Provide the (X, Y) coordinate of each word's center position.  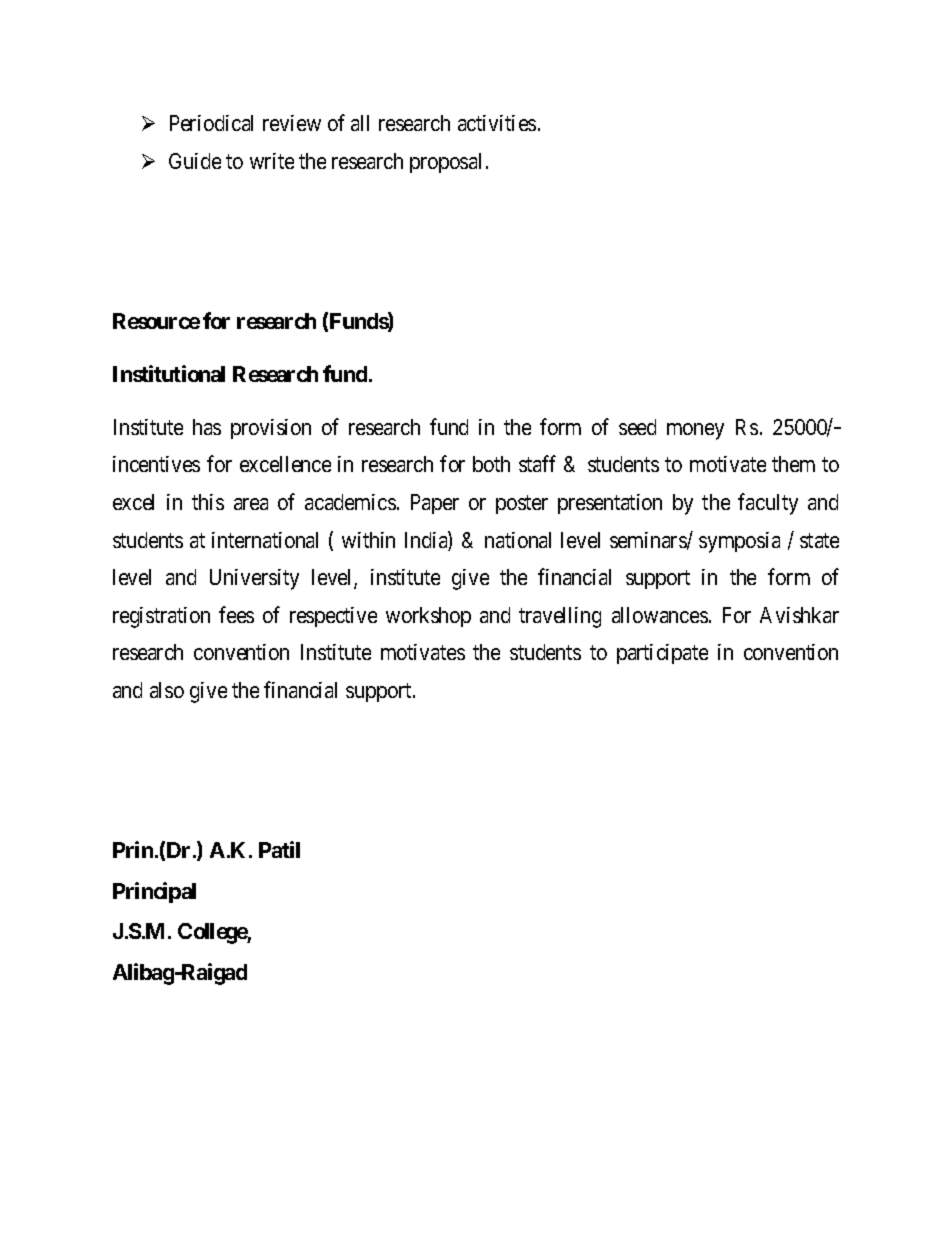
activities (497, 123)
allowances (660, 615)
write (272, 161)
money (695, 431)
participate (662, 654)
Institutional (169, 373)
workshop (428, 617)
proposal (445, 163)
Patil (279, 849)
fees (236, 614)
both (491, 464)
